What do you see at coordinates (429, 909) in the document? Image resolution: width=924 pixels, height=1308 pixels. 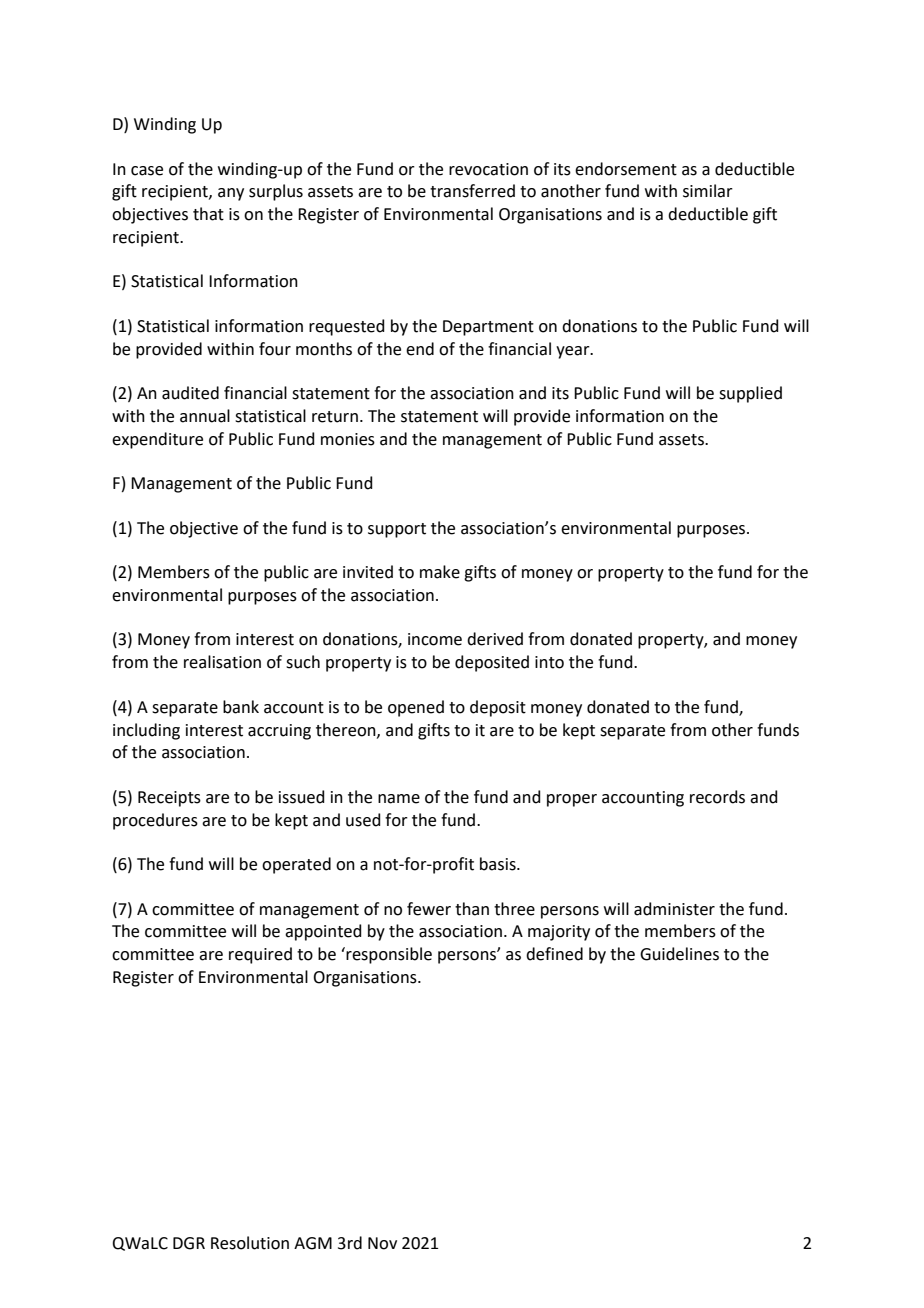 I see `fewer` at bounding box center [429, 909].
